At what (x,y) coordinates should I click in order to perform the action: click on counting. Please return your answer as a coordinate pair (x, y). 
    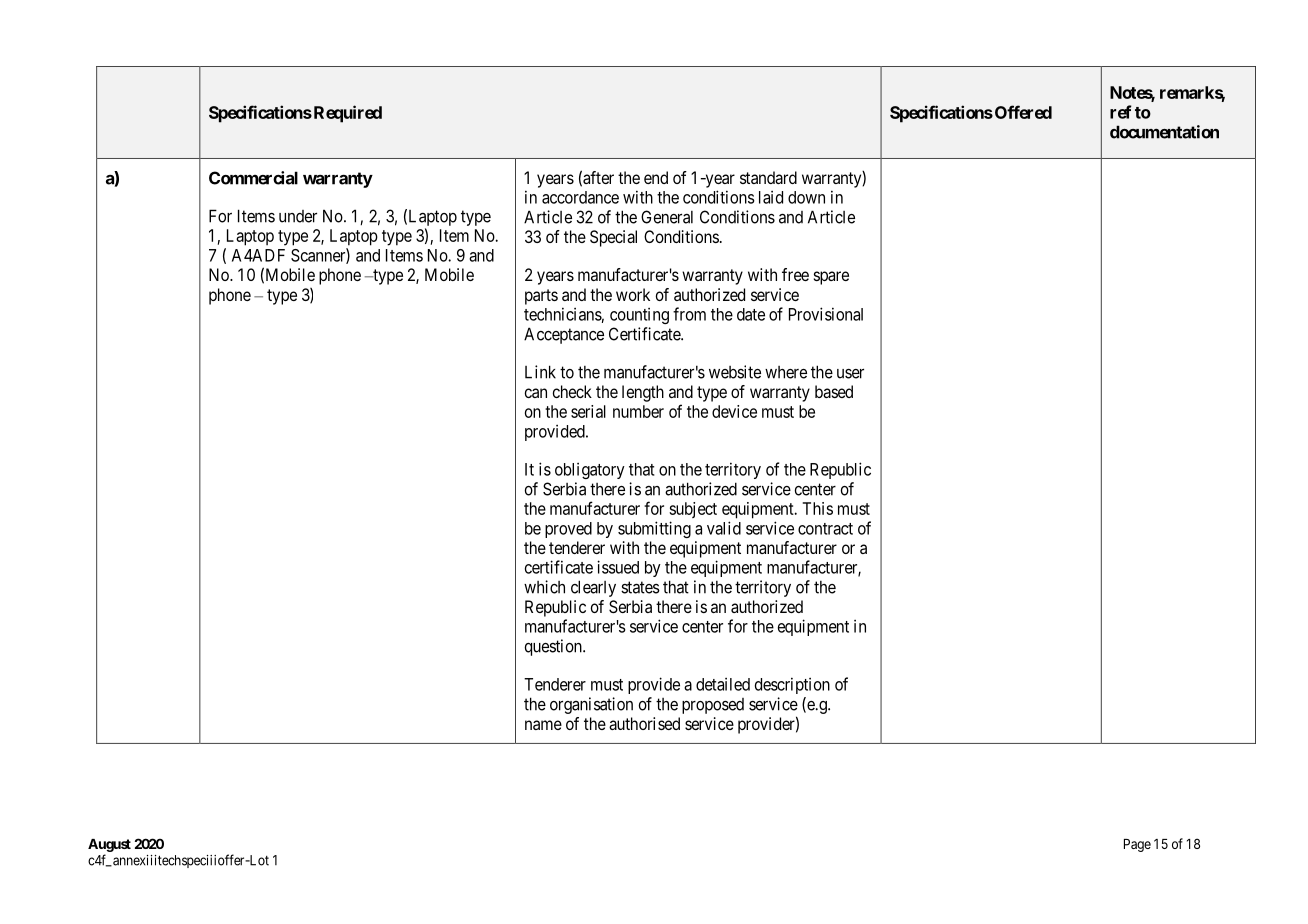
    Looking at the image, I should click on (639, 316).
